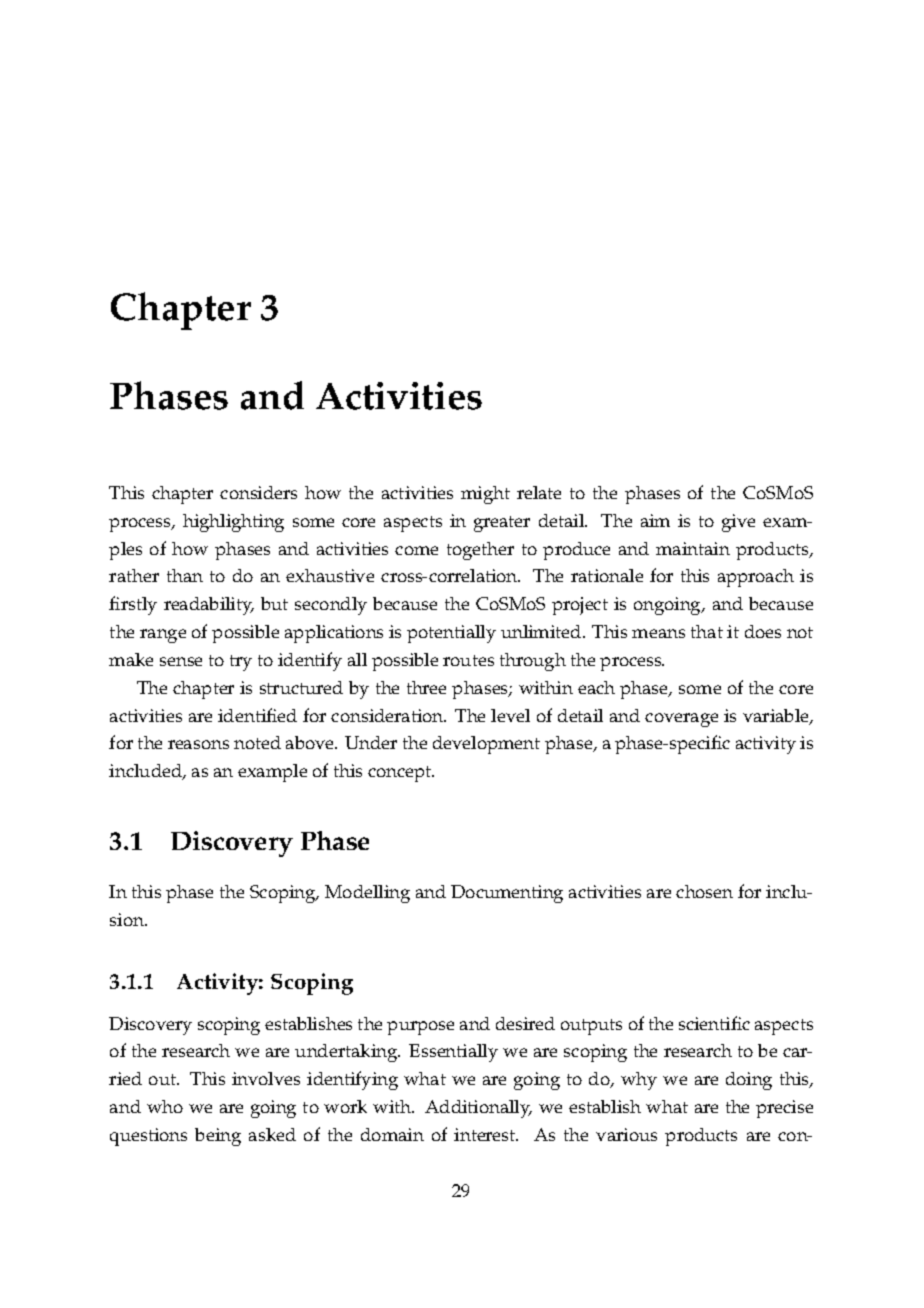  What do you see at coordinates (485, 495) in the image?
I see `might` at bounding box center [485, 495].
